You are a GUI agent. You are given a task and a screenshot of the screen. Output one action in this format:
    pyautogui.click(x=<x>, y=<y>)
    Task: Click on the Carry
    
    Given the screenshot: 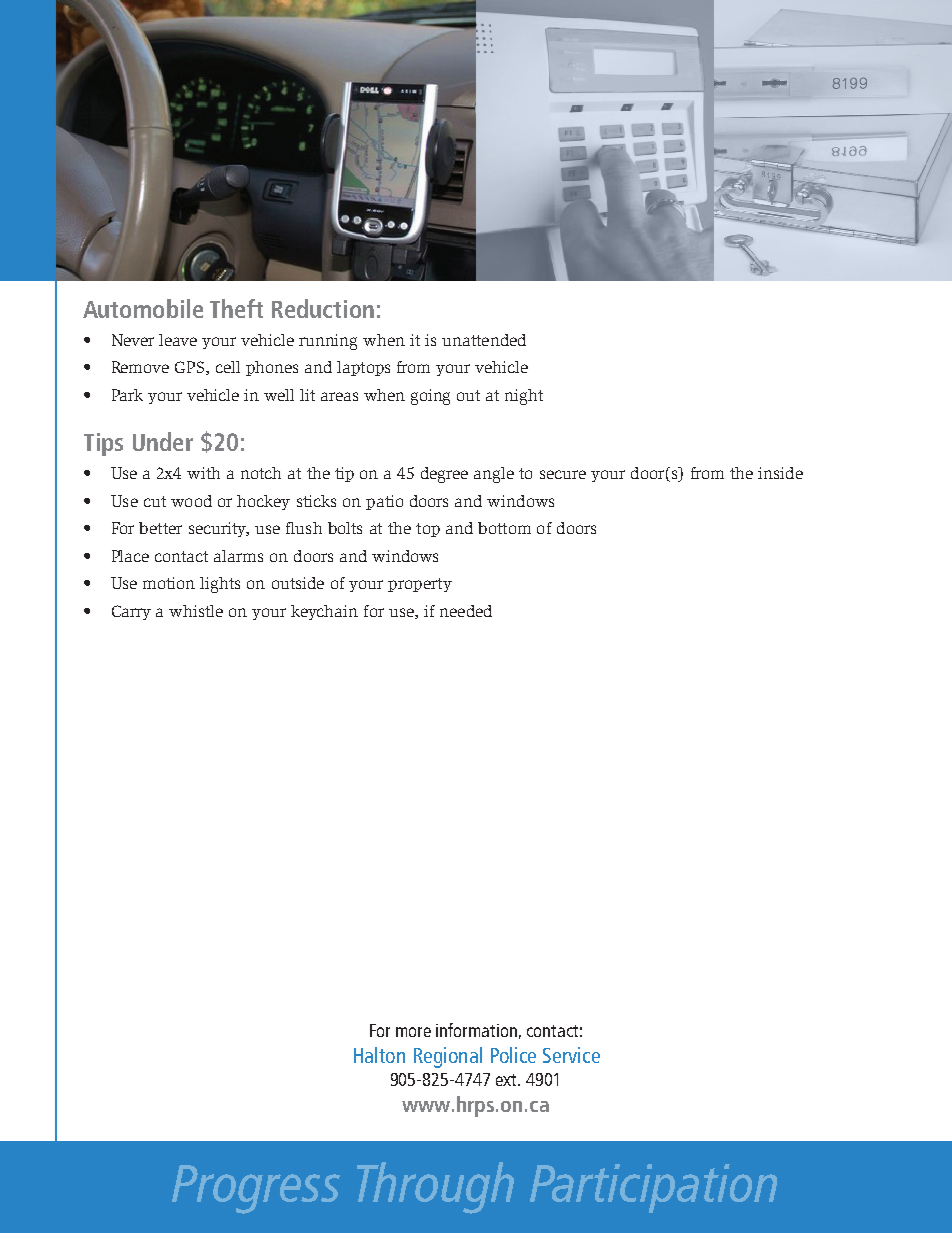 What is the action you would take?
    pyautogui.click(x=131, y=612)
